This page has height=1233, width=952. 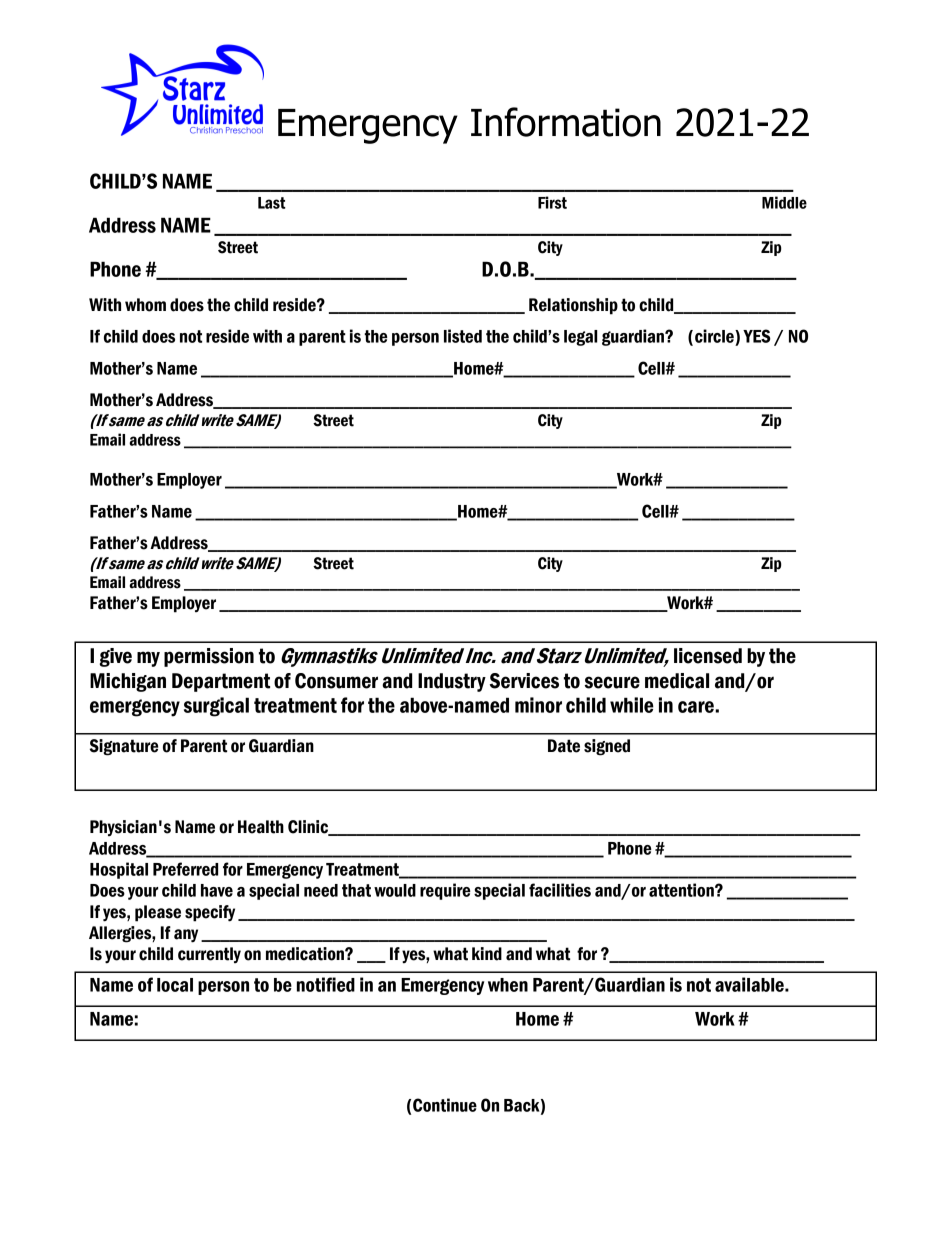 I want to click on permission, so click(x=209, y=657).
